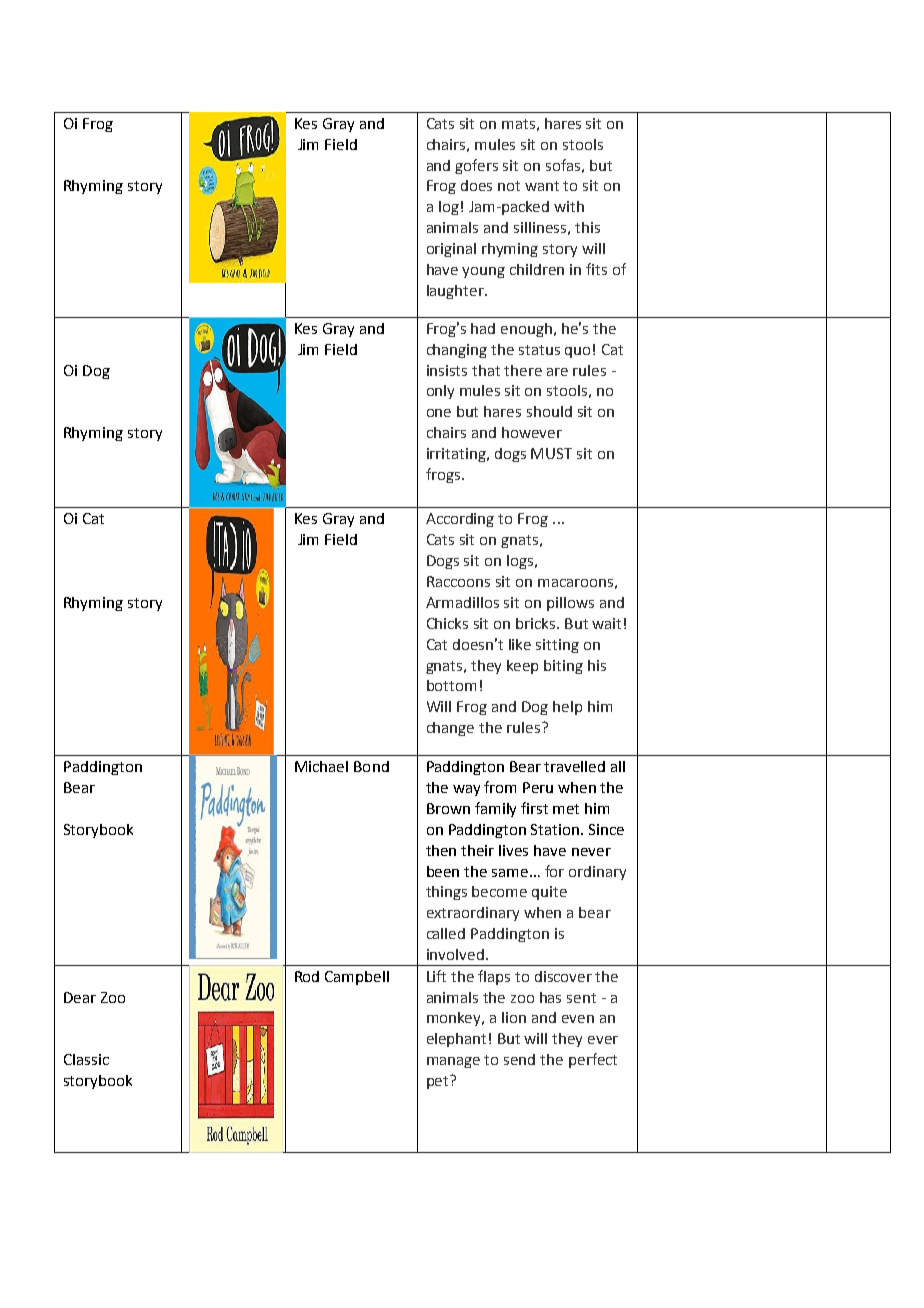 This image has width=924, height=1308. I want to click on original, so click(451, 250).
